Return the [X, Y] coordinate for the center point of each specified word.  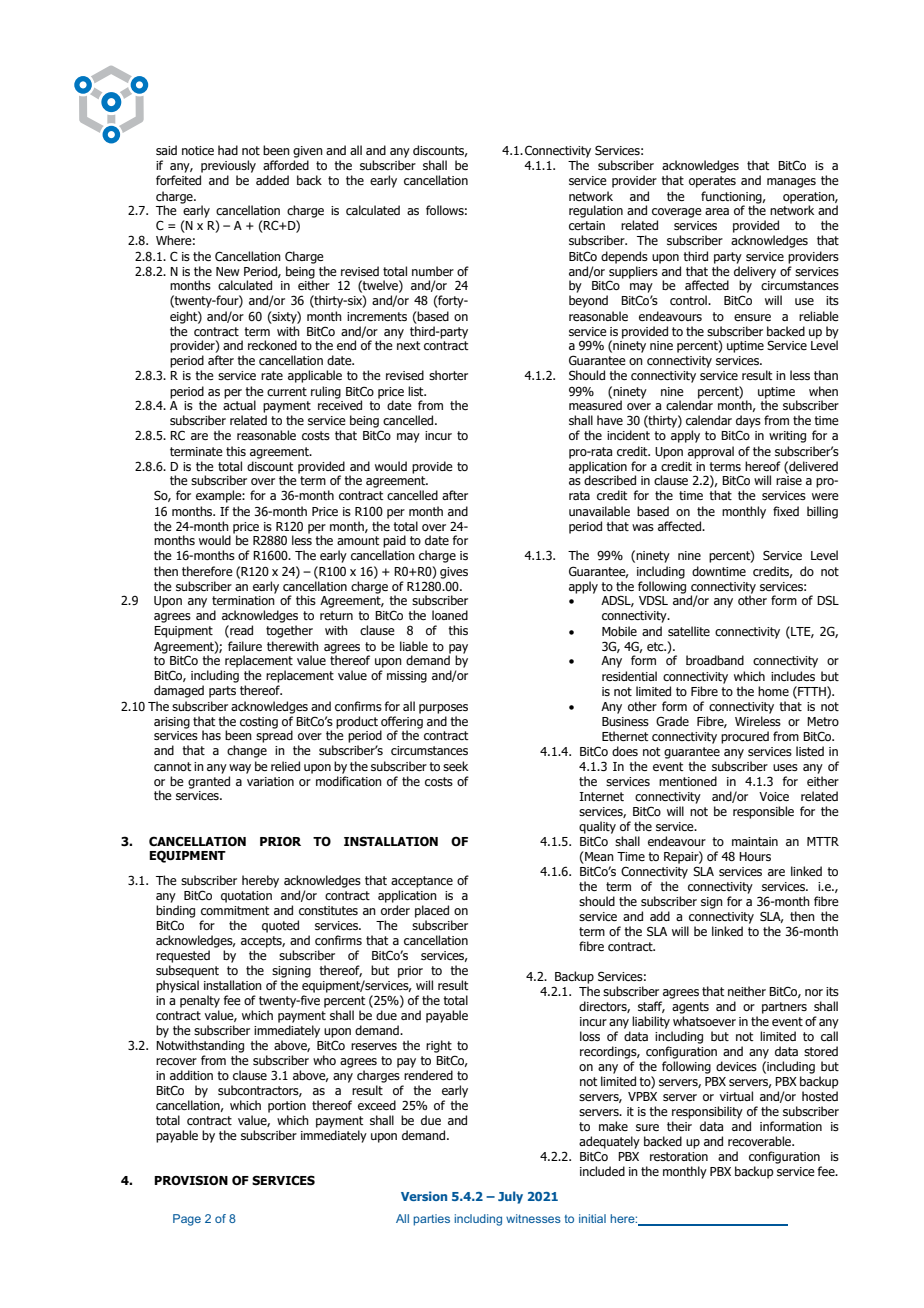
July [510, 1197]
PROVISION [191, 1180]
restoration [679, 1156]
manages [791, 183]
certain [587, 225]
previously [228, 166]
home [773, 691]
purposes [443, 709]
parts [222, 692]
